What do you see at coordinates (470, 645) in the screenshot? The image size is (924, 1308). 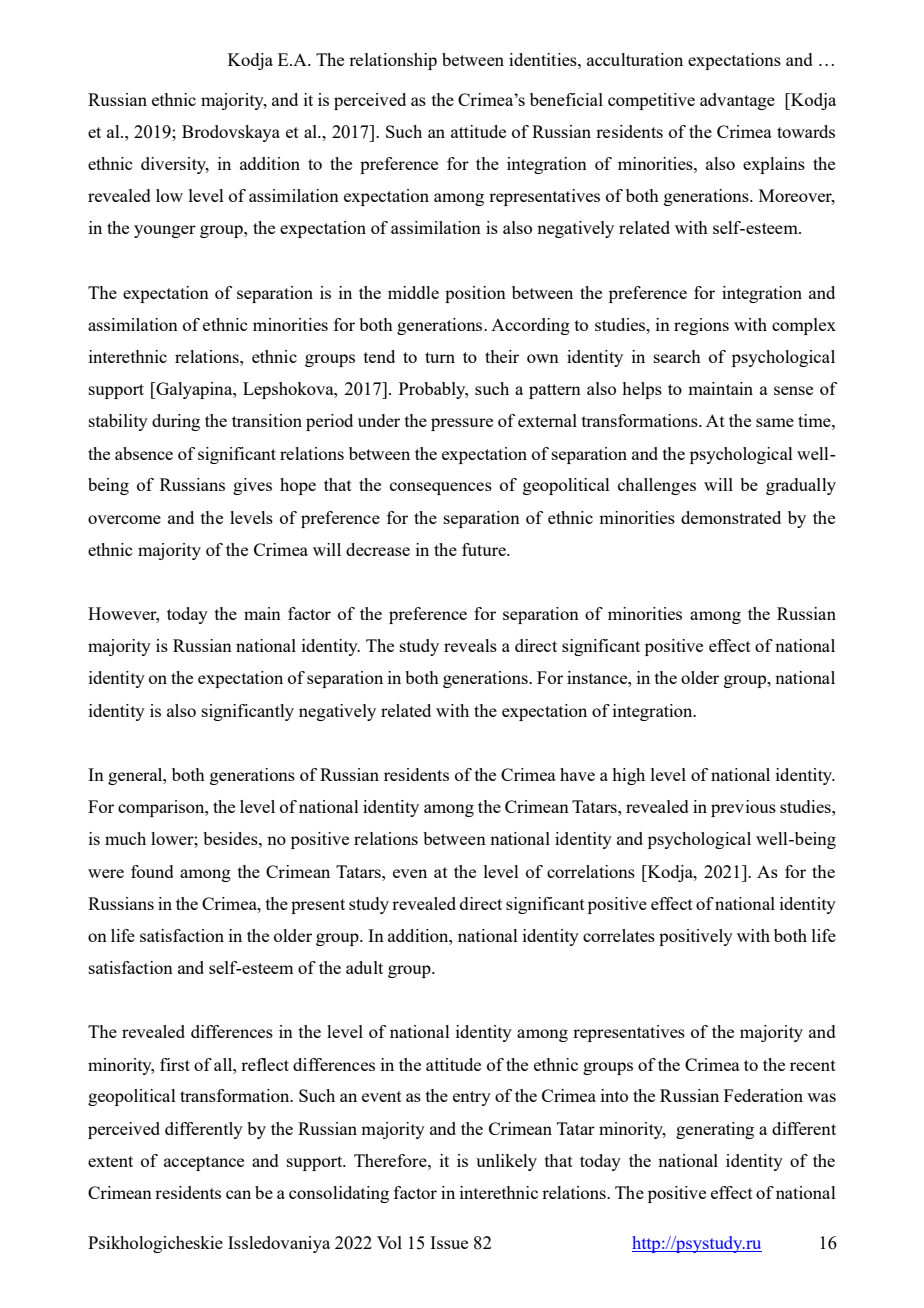 I see `reveals` at bounding box center [470, 645].
